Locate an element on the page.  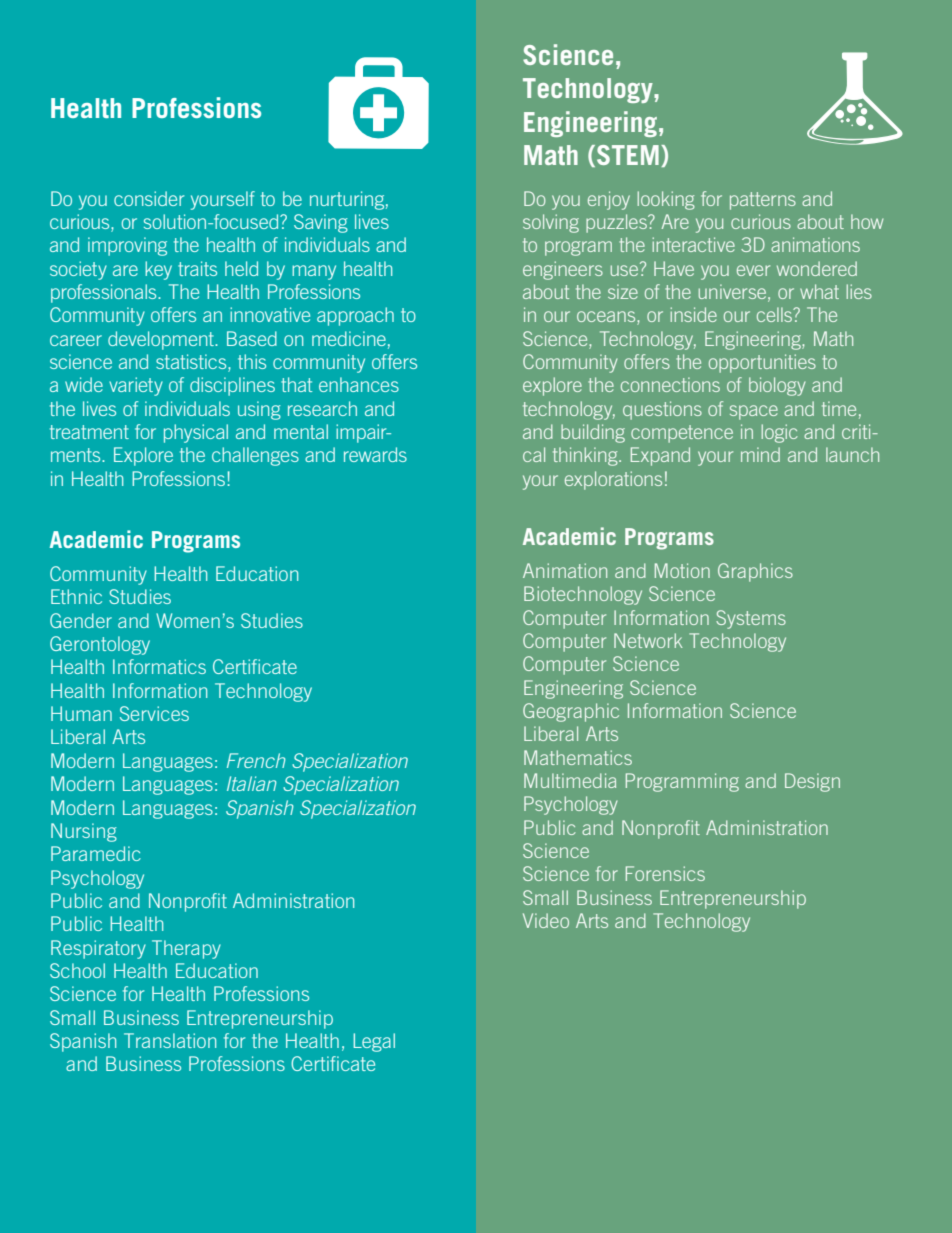
Graphics is located at coordinates (755, 572).
